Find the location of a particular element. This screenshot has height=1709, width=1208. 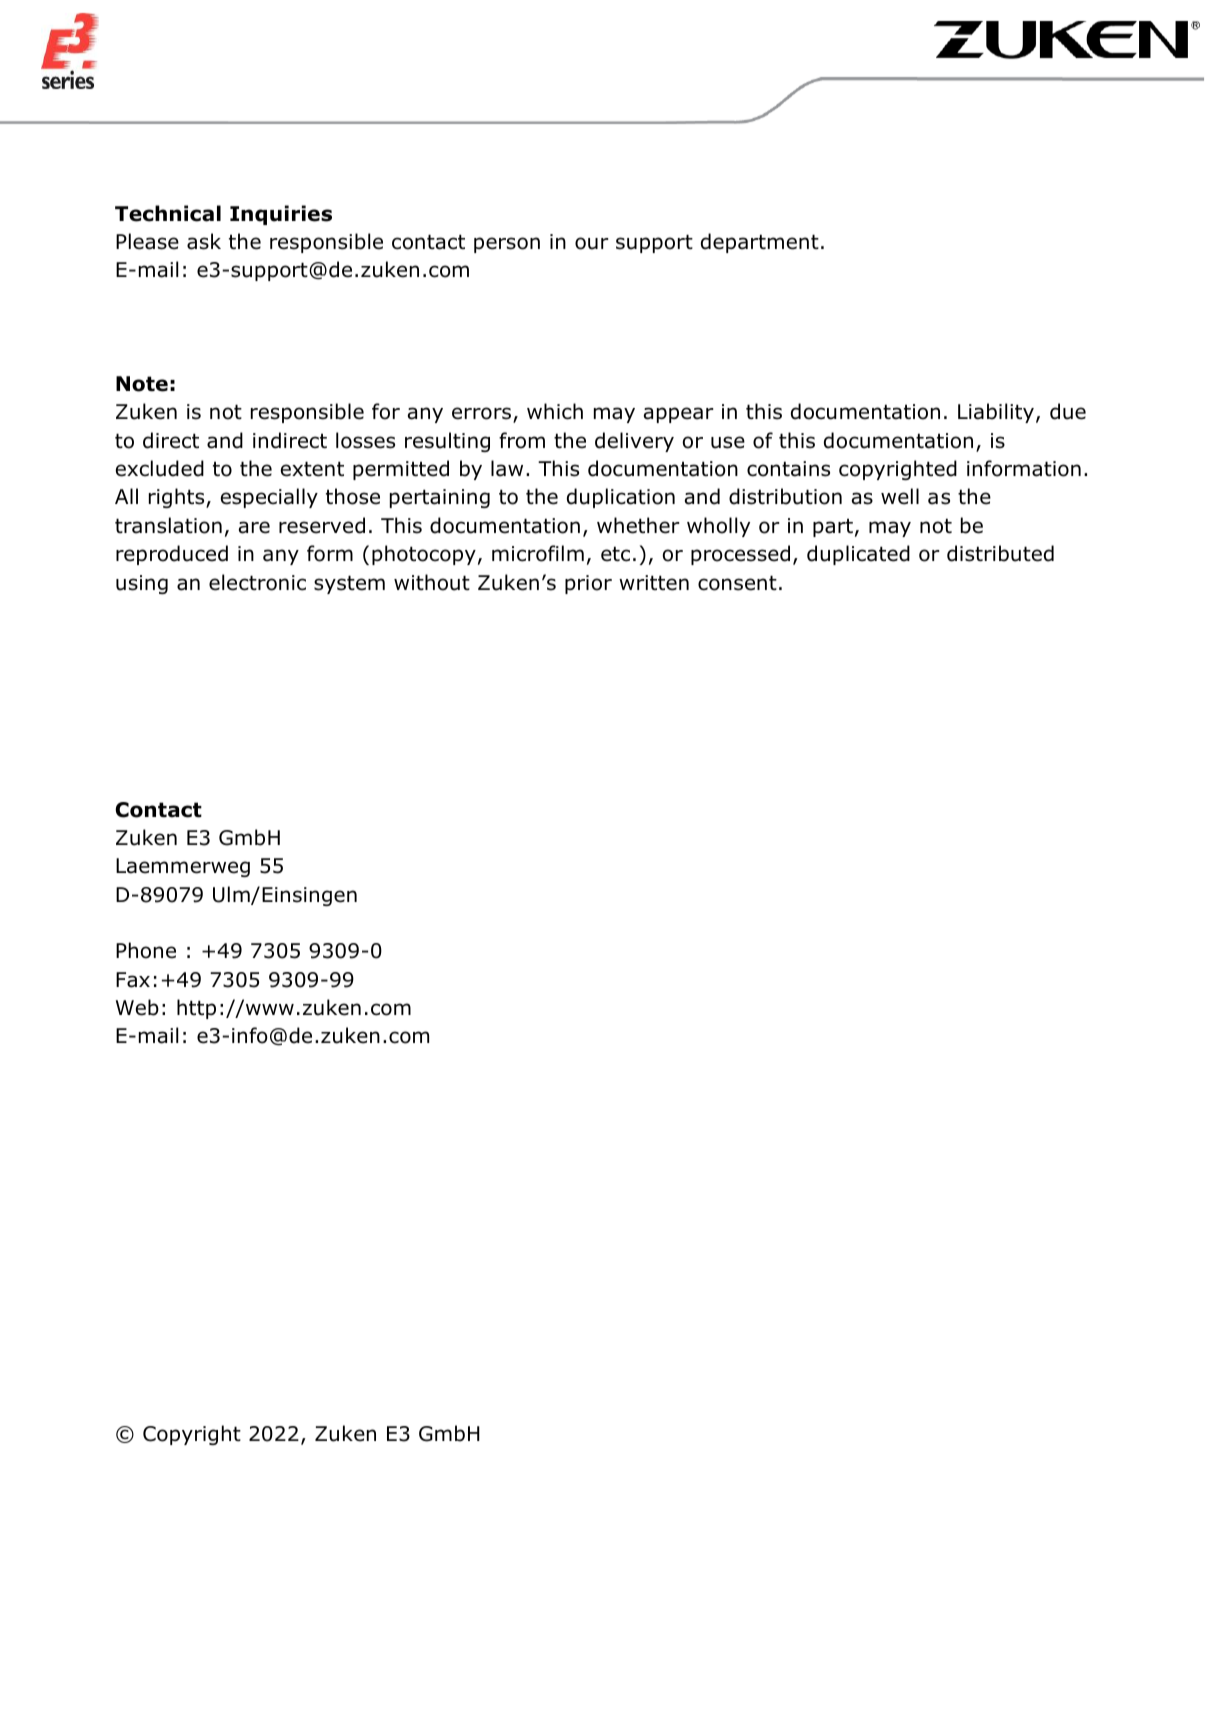

Web is located at coordinates (137, 1007).
